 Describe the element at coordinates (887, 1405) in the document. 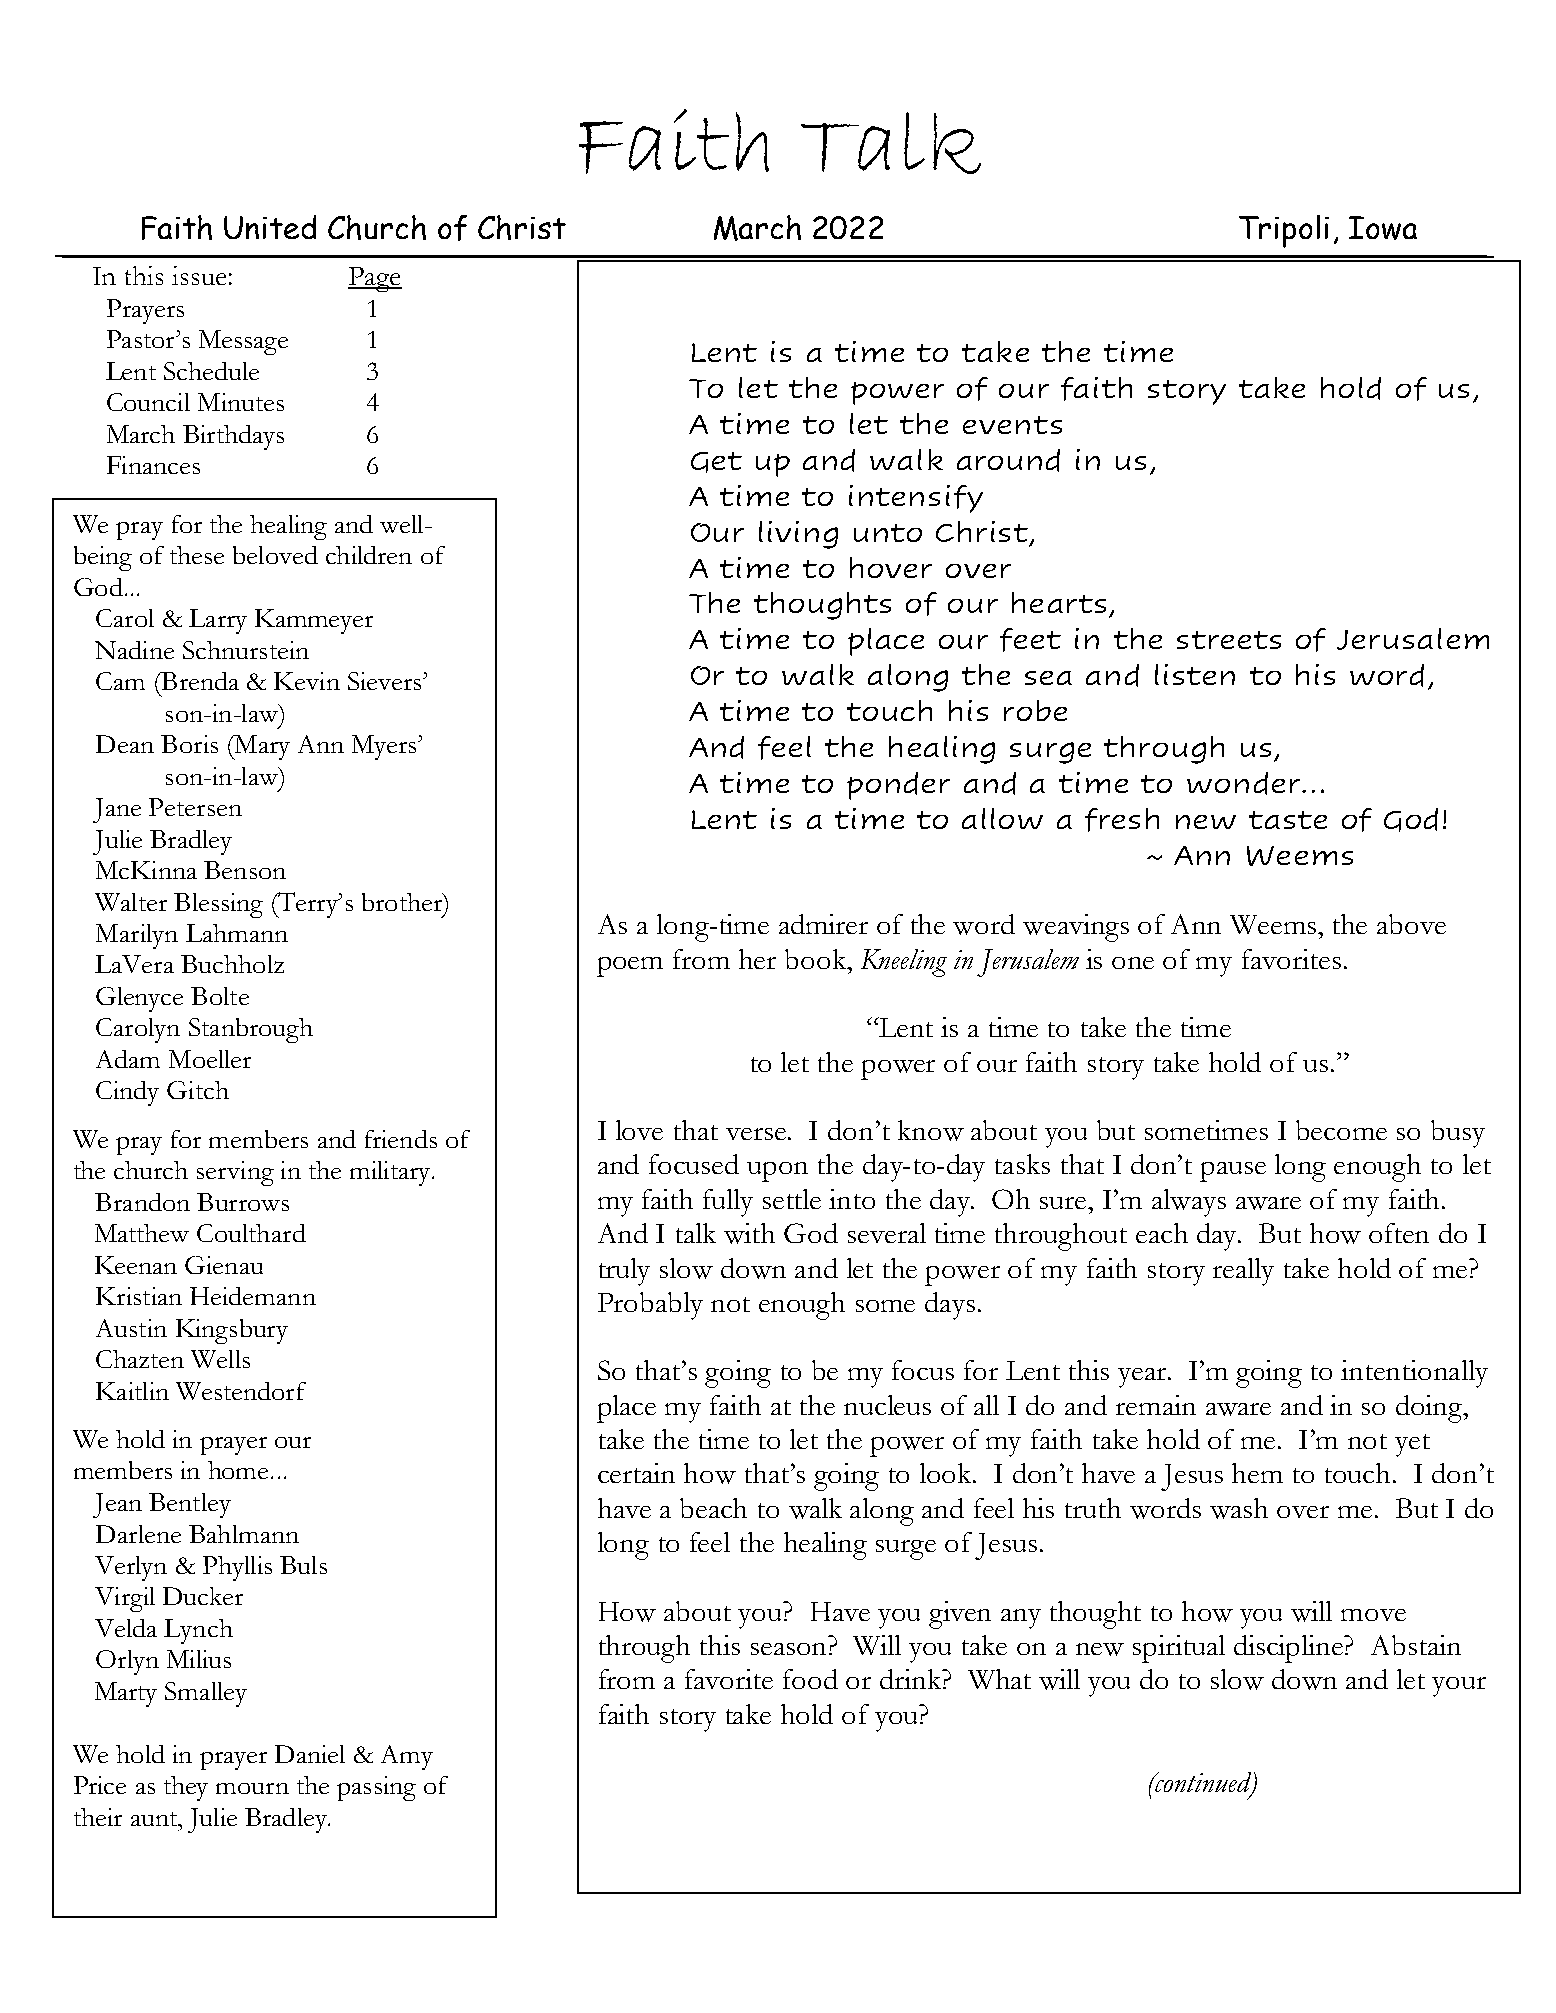

I see `nucleus` at that location.
